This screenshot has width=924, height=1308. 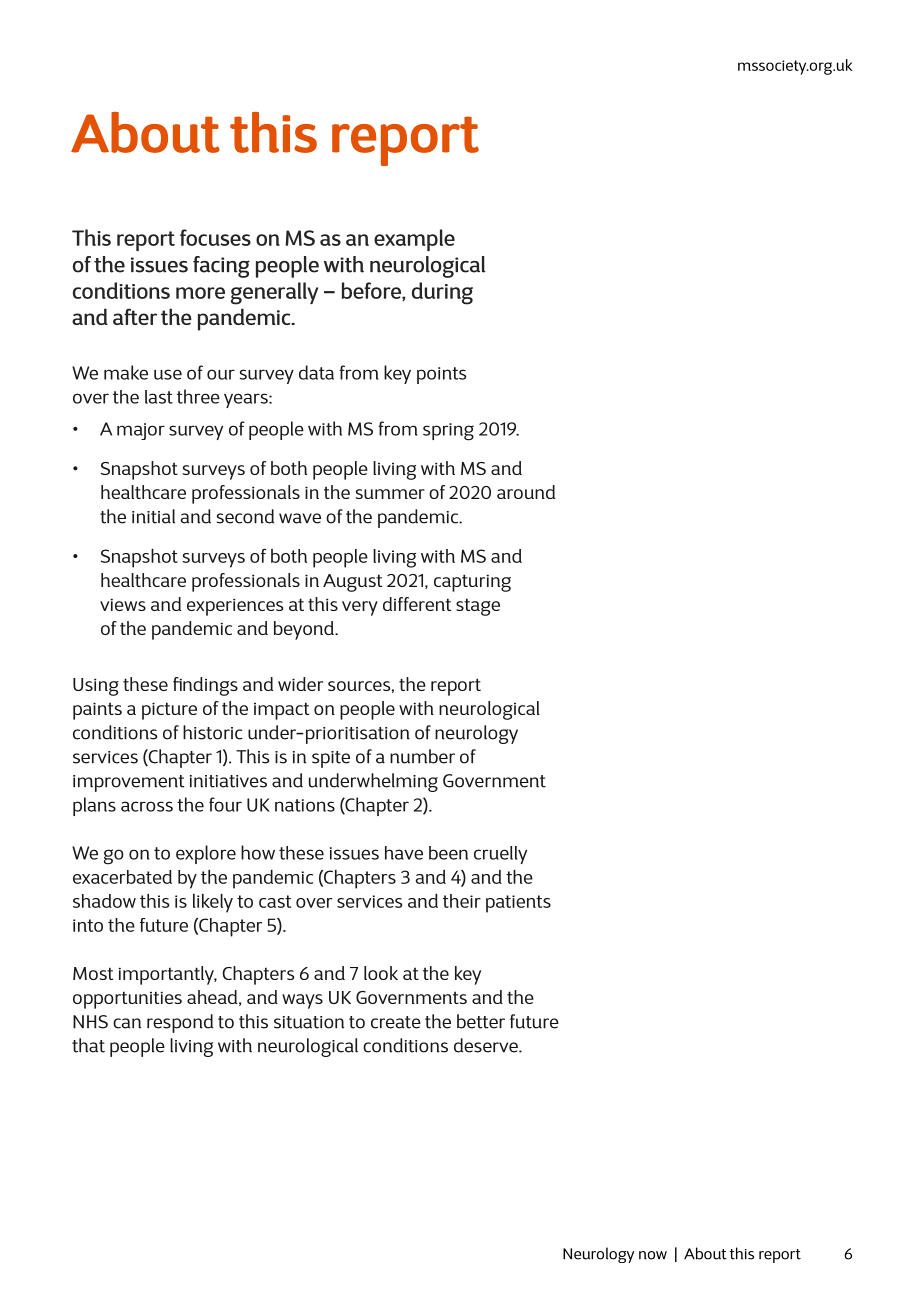 What do you see at coordinates (123, 604) in the screenshot?
I see `views` at bounding box center [123, 604].
